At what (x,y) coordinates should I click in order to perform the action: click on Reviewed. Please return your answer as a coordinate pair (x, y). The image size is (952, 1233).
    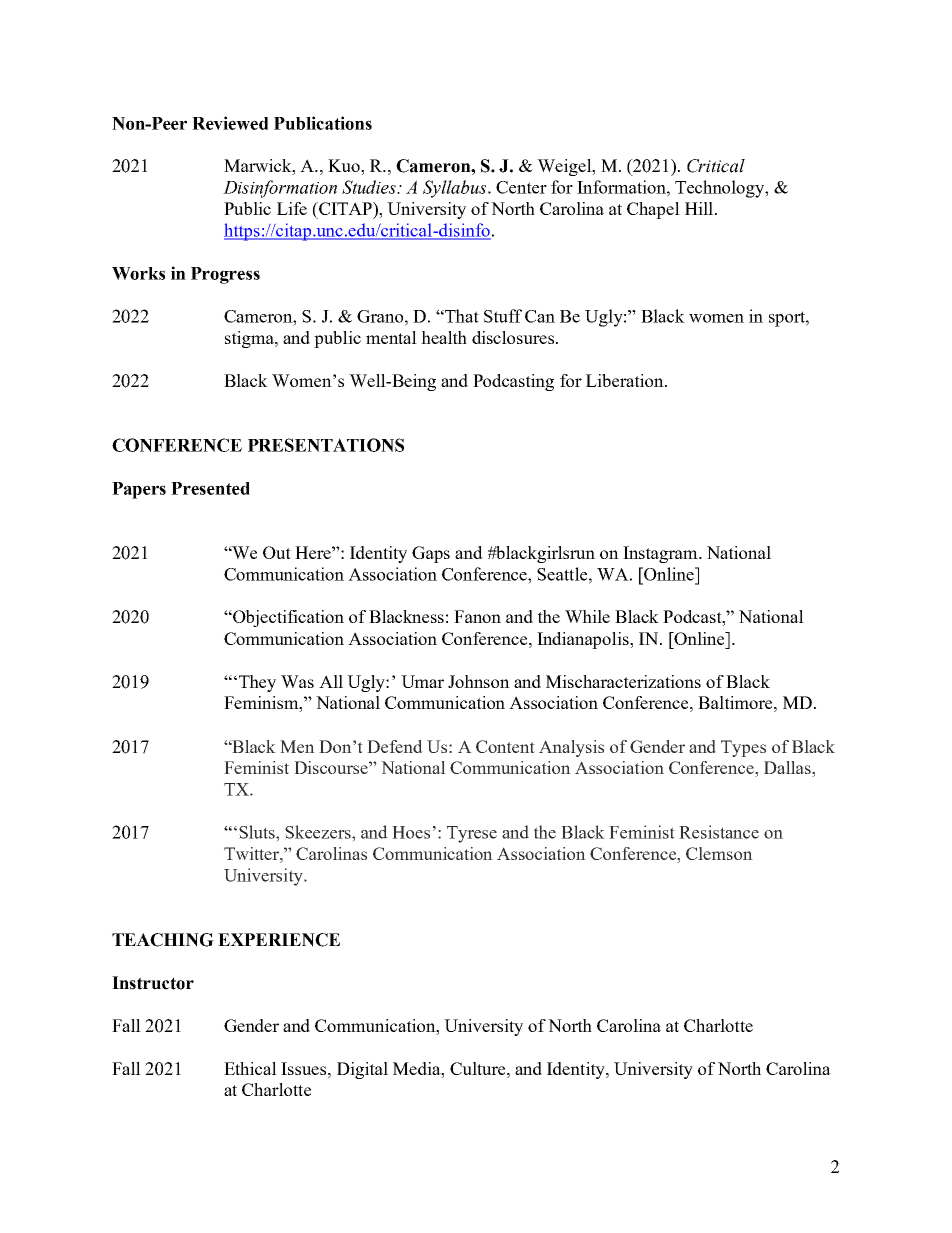
    Looking at the image, I should click on (230, 123).
